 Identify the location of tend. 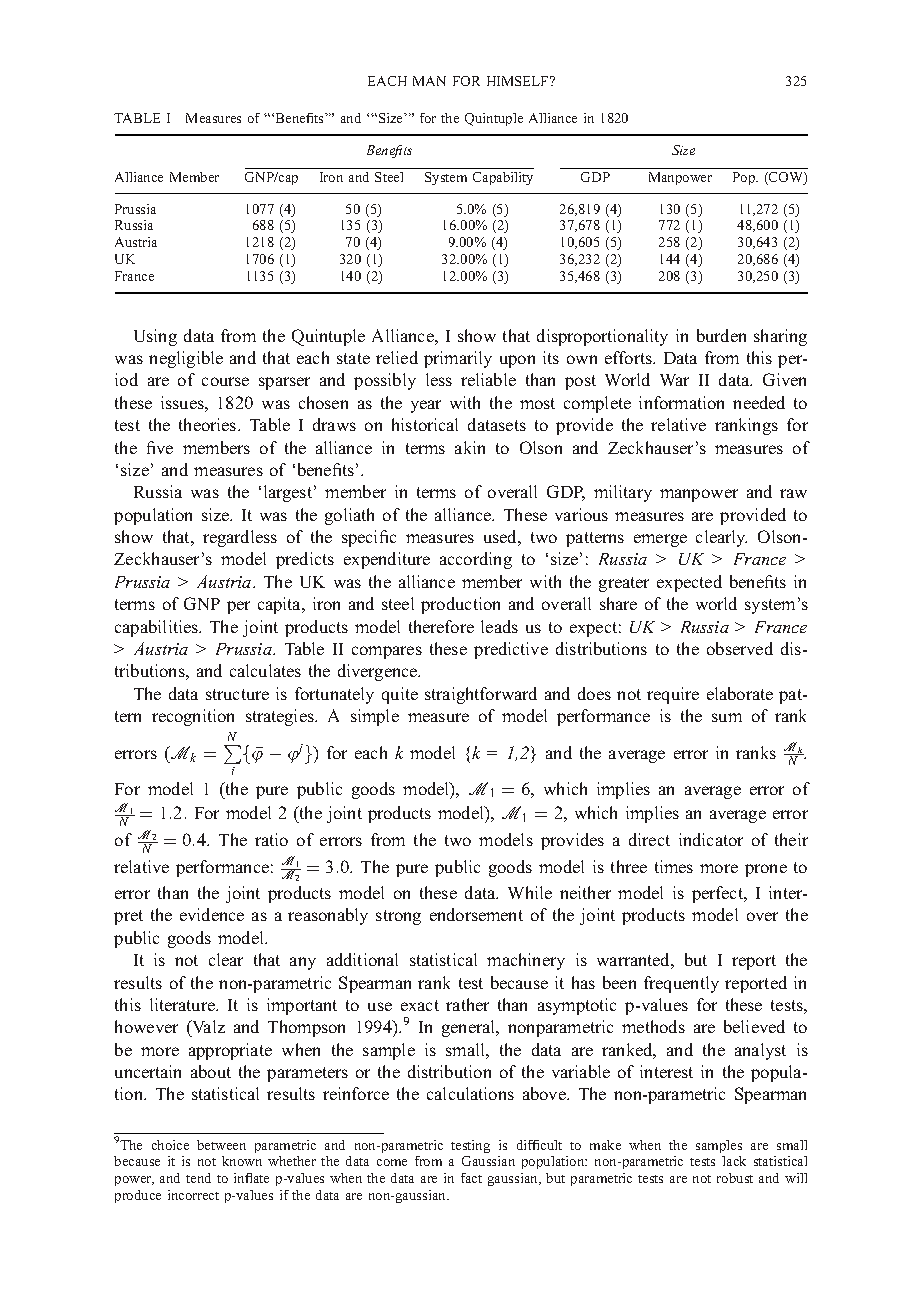
(198, 1178).
